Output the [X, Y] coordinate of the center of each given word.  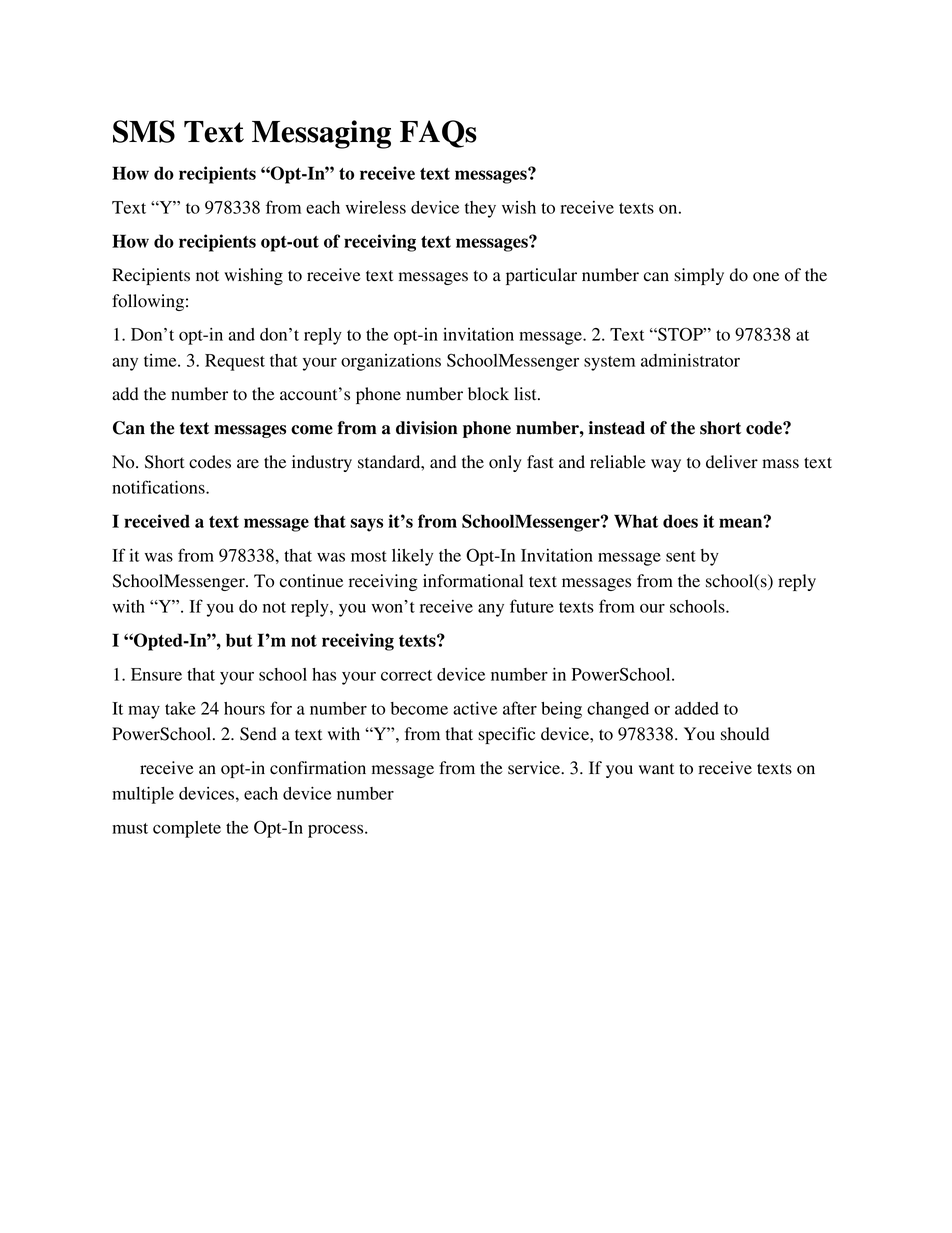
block [488, 394]
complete [187, 829]
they [480, 209]
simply [699, 276]
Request [235, 362]
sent [681, 556]
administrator [690, 360]
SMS [144, 131]
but [239, 640]
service [535, 768]
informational [473, 581]
